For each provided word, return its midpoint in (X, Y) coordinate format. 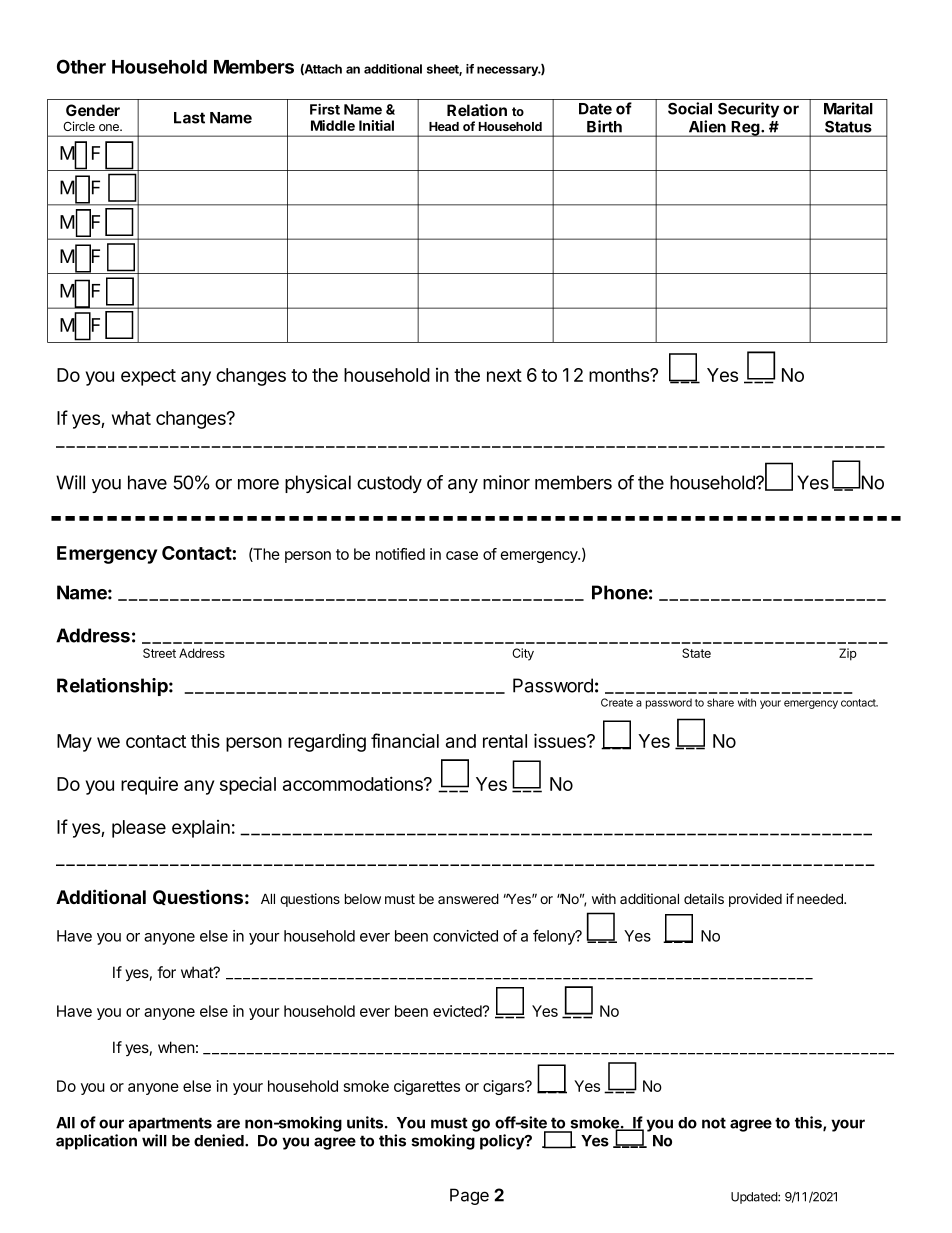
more (258, 484)
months (620, 375)
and (461, 741)
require (149, 785)
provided (755, 900)
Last (189, 118)
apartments (170, 1124)
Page (469, 1196)
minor (506, 482)
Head (444, 126)
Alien (707, 126)
